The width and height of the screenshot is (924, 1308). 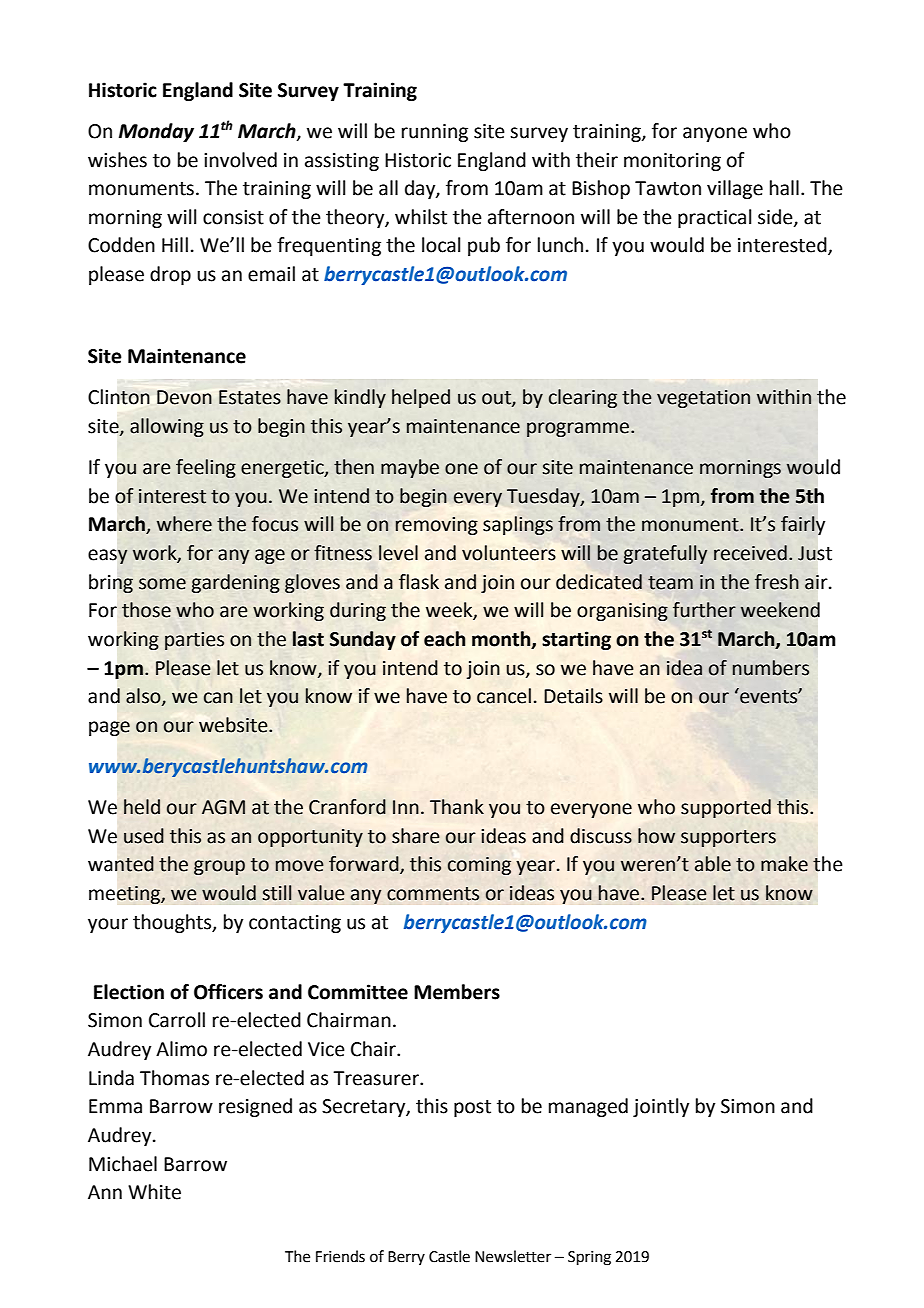 I want to click on White, so click(x=154, y=1192).
